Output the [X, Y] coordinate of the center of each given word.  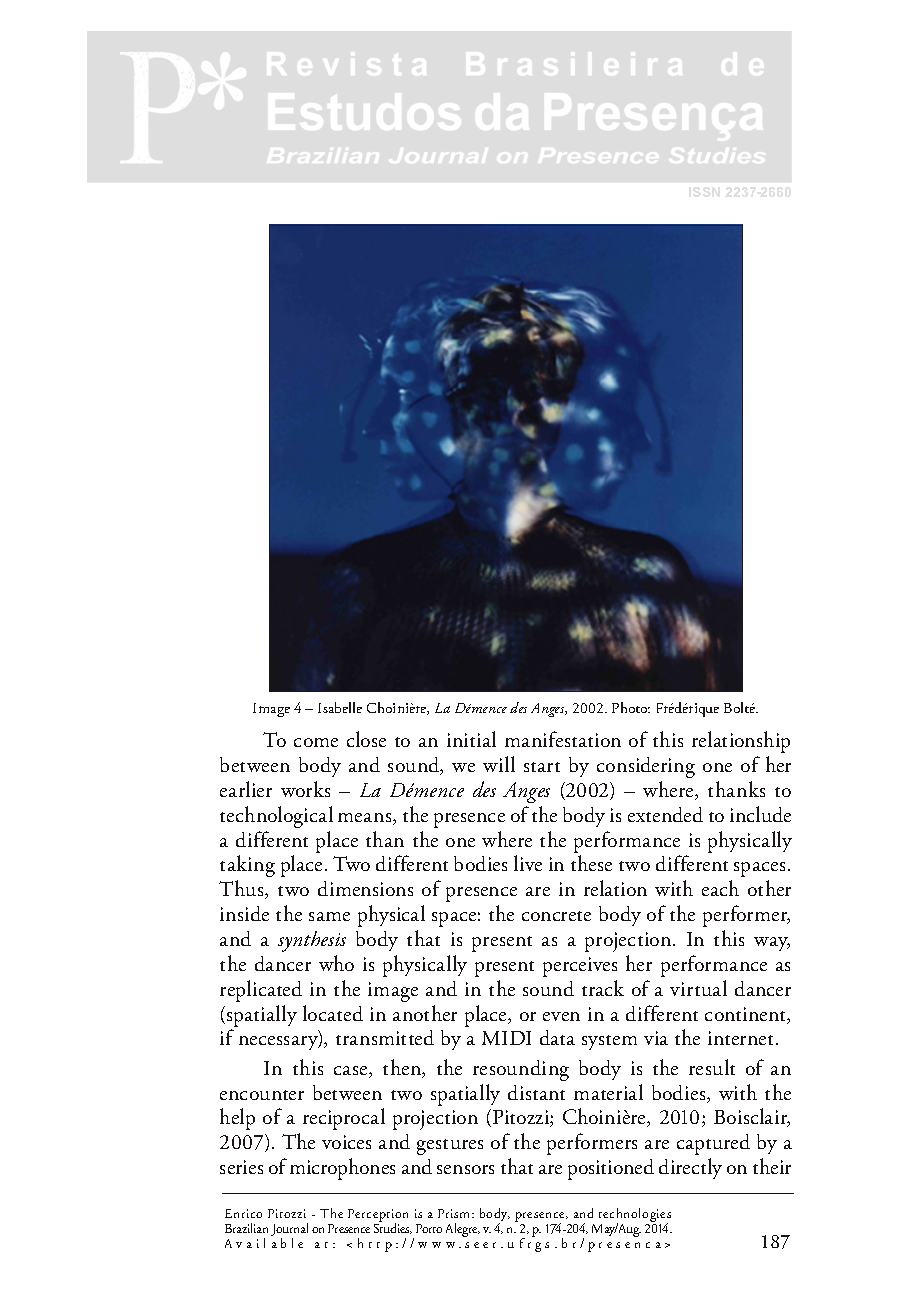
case [352, 1072]
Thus [242, 889]
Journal [289, 1231]
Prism [455, 1213]
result [712, 1067]
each [720, 888]
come [316, 742]
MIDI [506, 1038]
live [528, 863]
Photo [631, 707]
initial [471, 739]
